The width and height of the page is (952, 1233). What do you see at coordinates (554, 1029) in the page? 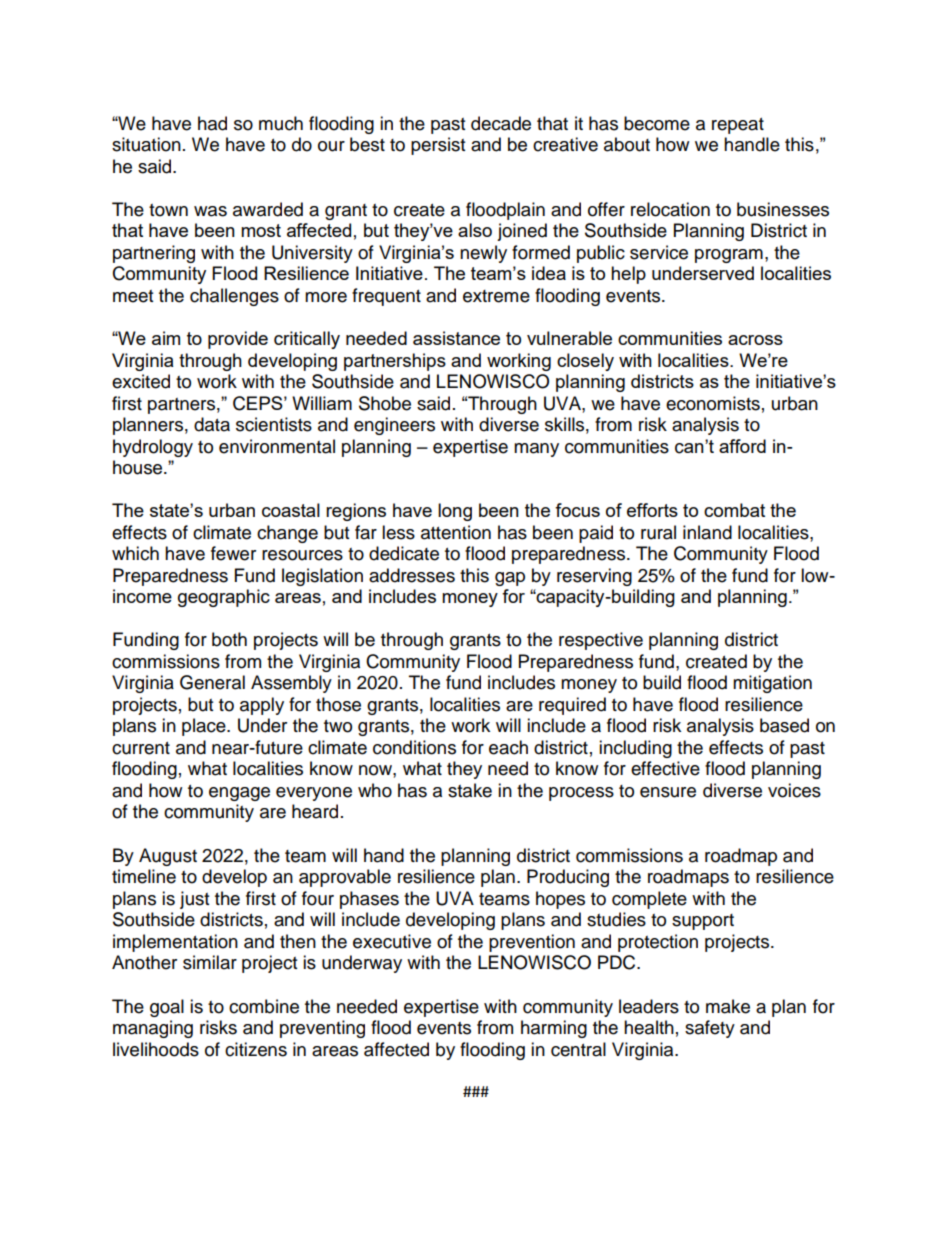
I see `harming` at bounding box center [554, 1029].
